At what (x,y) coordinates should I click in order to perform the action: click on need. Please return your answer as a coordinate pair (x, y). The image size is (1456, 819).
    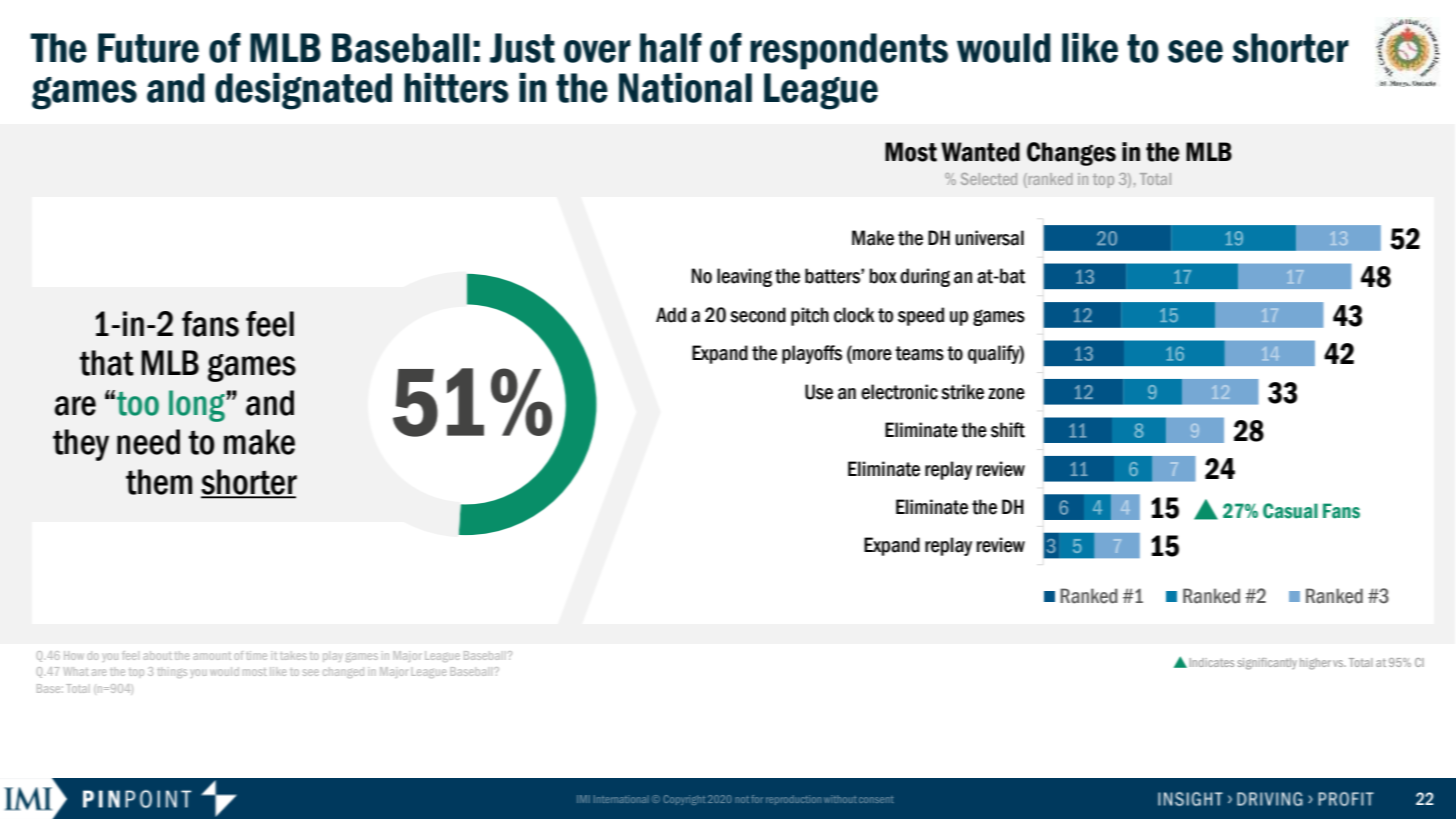
    Looking at the image, I should click on (148, 442).
